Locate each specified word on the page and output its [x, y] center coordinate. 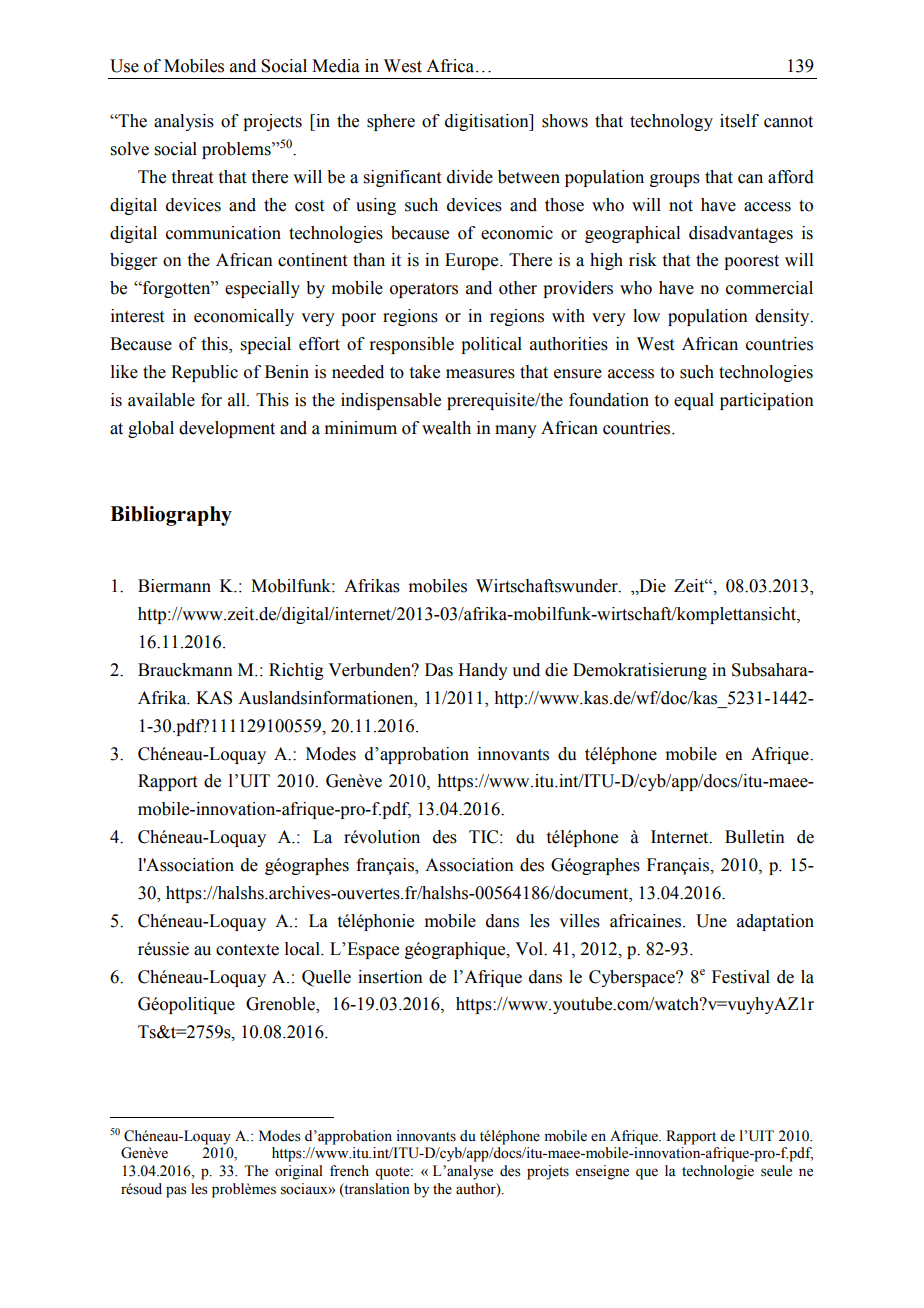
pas [176, 1192]
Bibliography [171, 516]
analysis [184, 122]
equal [694, 401]
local [303, 949]
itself [739, 121]
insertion [390, 977]
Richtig [296, 671]
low [646, 316]
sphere [391, 122]
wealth [446, 428]
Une [711, 921]
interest [137, 316]
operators [424, 290]
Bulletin [755, 837]
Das [439, 670]
